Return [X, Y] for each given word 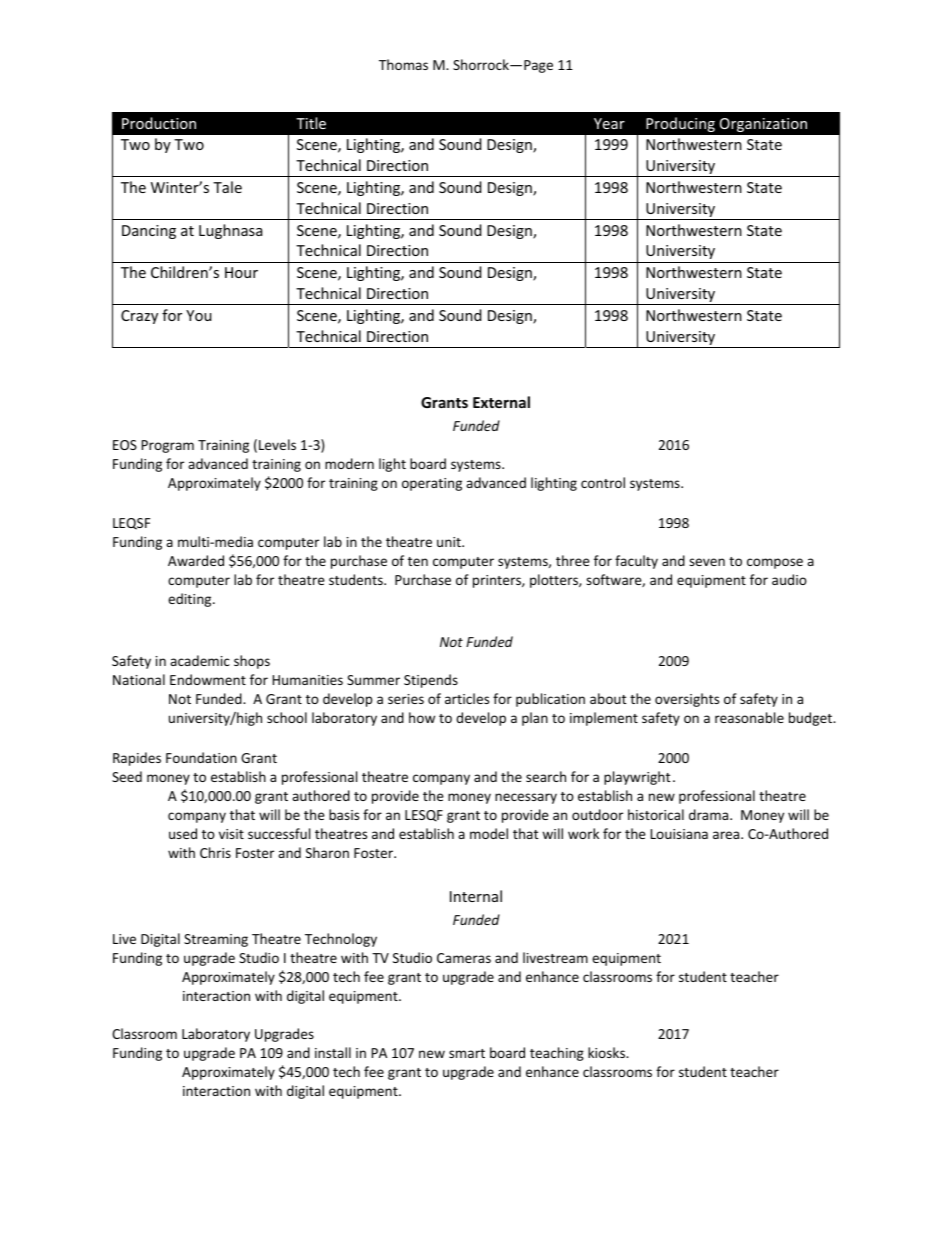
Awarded [196, 560]
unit [450, 542]
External [501, 402]
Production [159, 123]
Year [609, 123]
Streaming [216, 940]
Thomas [403, 64]
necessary [526, 798]
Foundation [201, 757]
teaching [557, 1054]
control [603, 482]
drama [710, 814]
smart [467, 1053]
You [199, 315]
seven [707, 562]
